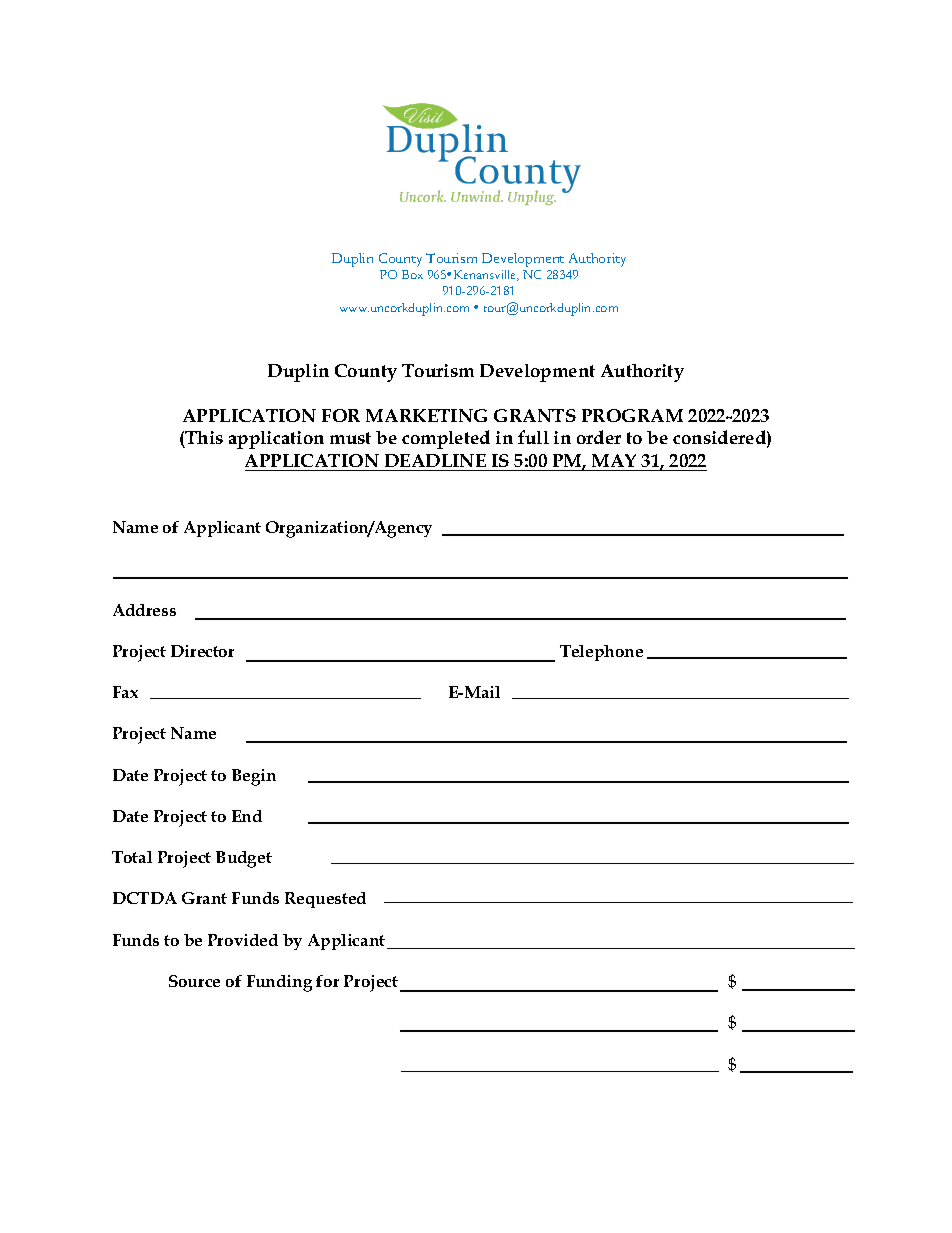 Image resolution: width=952 pixels, height=1233 pixels. What do you see at coordinates (412, 274) in the document?
I see `Box` at bounding box center [412, 274].
